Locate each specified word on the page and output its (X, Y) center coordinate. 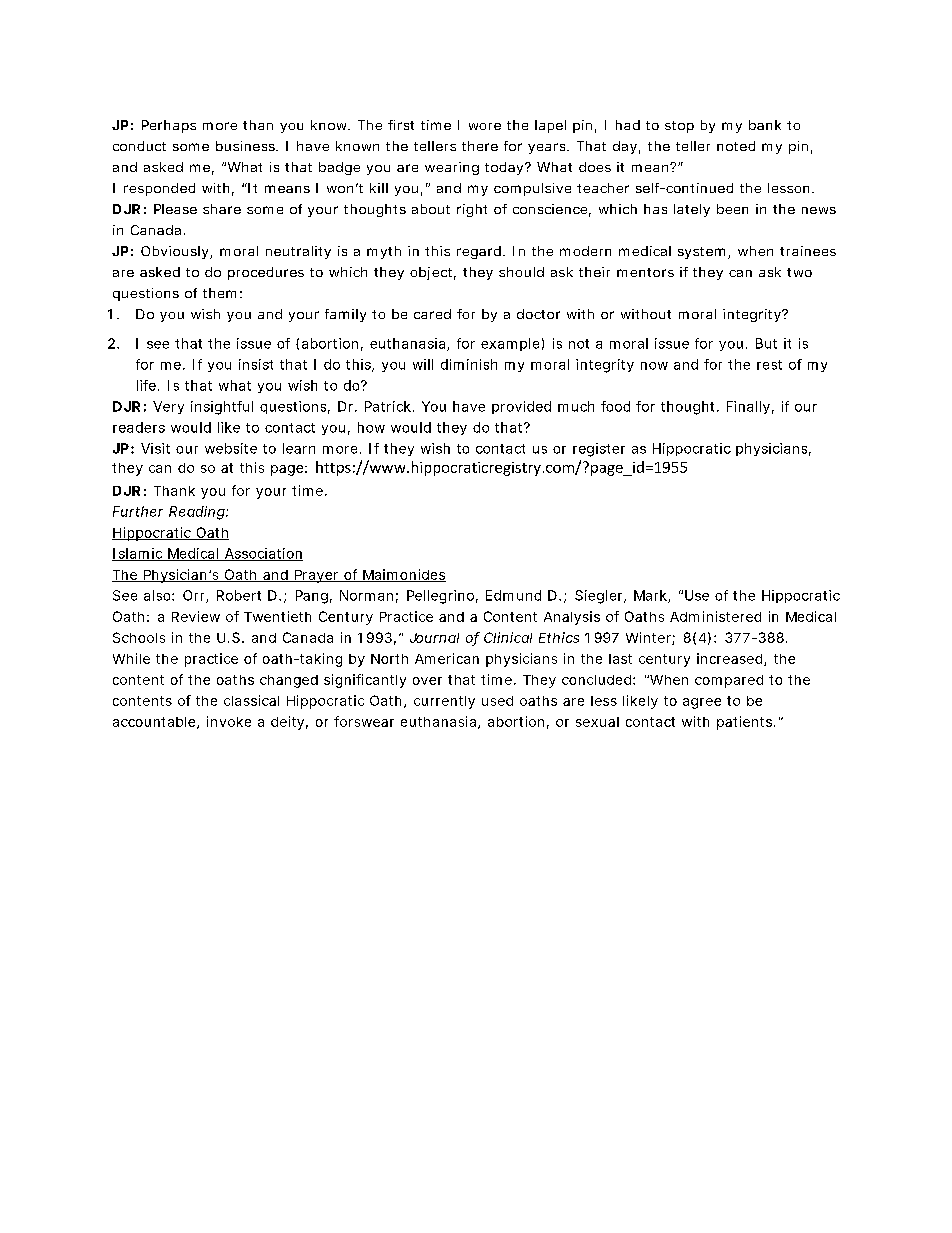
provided (521, 407)
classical (251, 700)
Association (262, 554)
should (521, 272)
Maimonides (403, 575)
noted (736, 146)
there (480, 146)
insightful (222, 408)
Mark (651, 596)
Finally (748, 407)
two (799, 272)
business (246, 146)
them (219, 293)
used (497, 701)
